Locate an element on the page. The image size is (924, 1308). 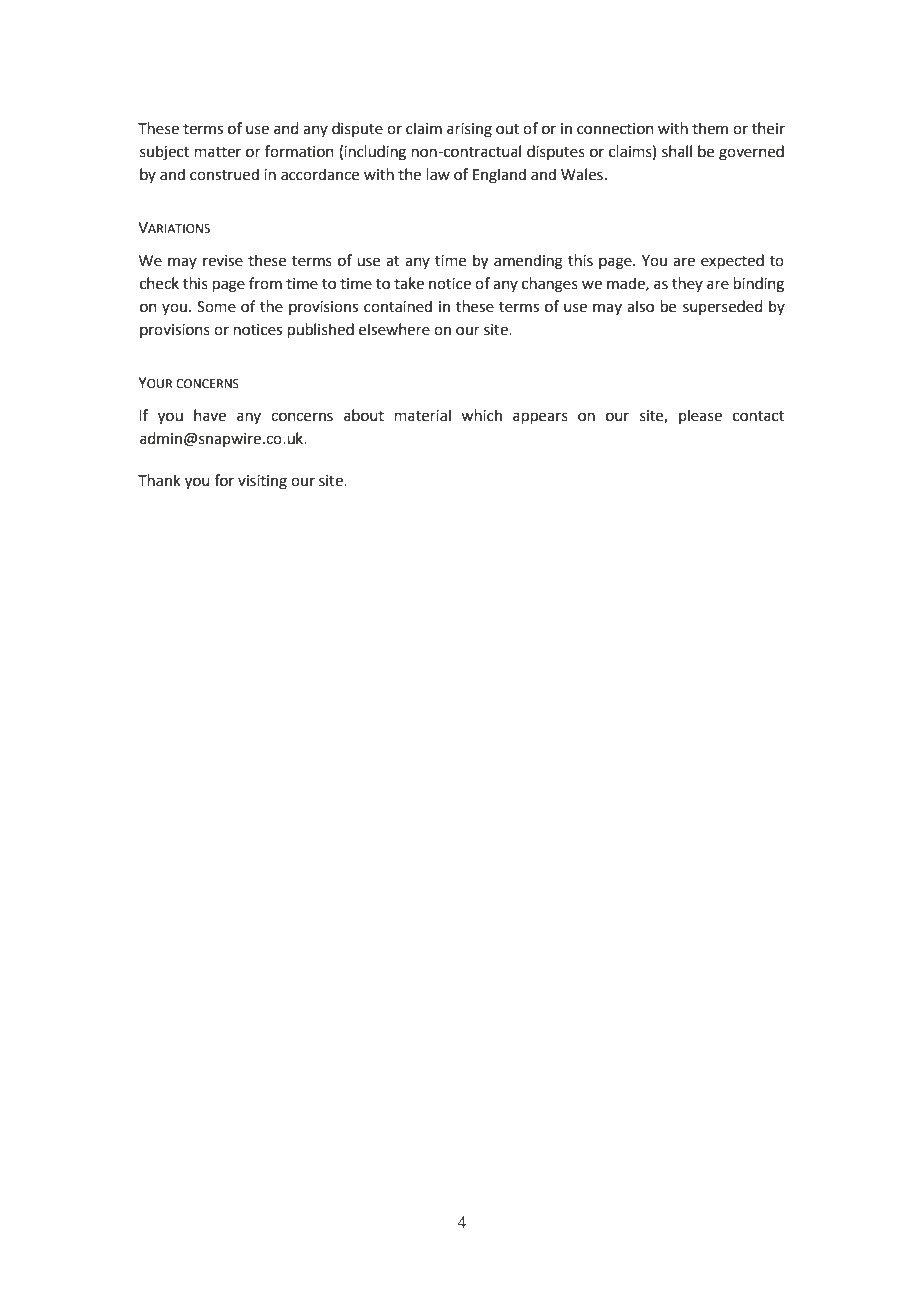
superseded is located at coordinates (722, 307).
